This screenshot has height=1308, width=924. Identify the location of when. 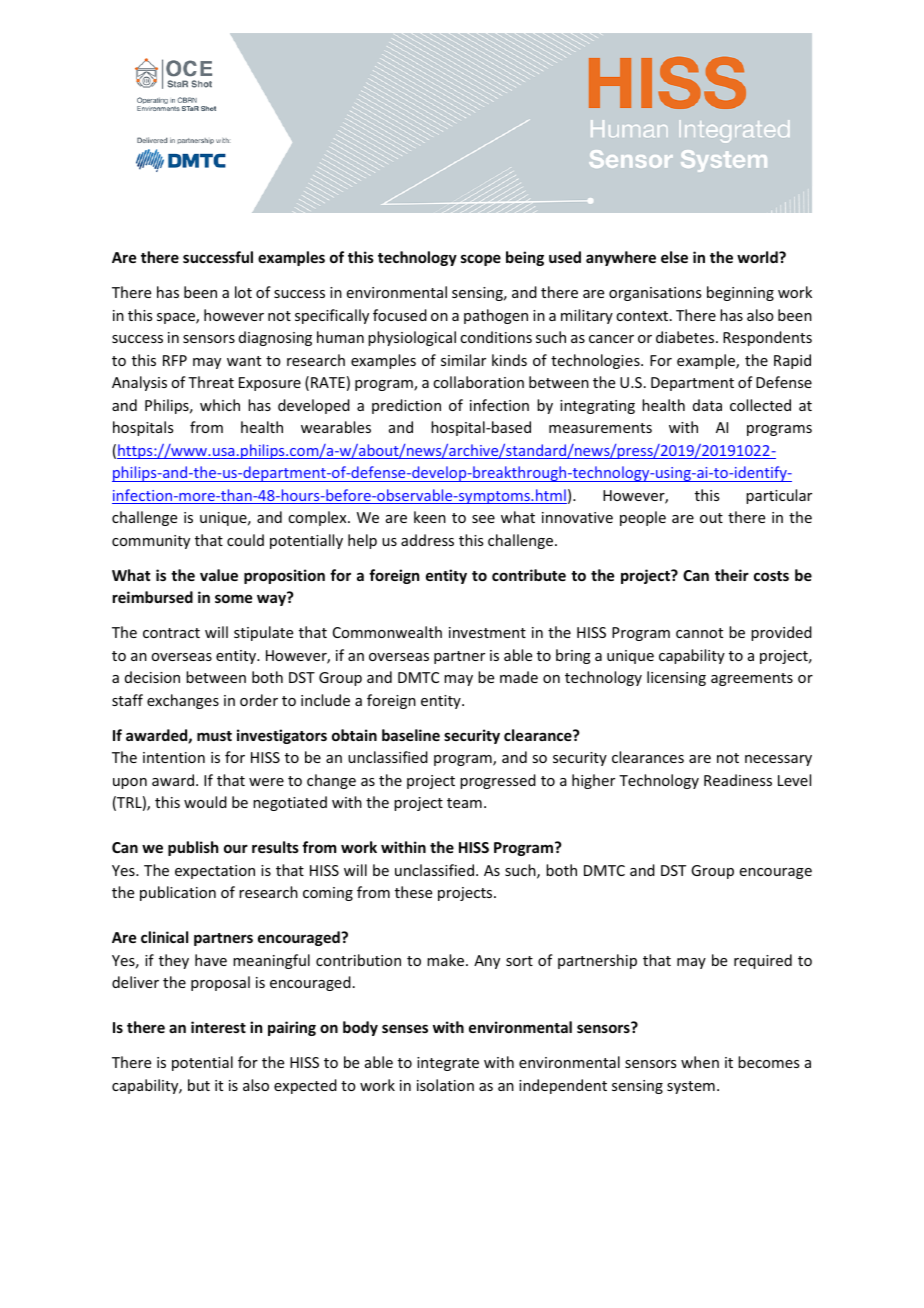
(700, 1062).
